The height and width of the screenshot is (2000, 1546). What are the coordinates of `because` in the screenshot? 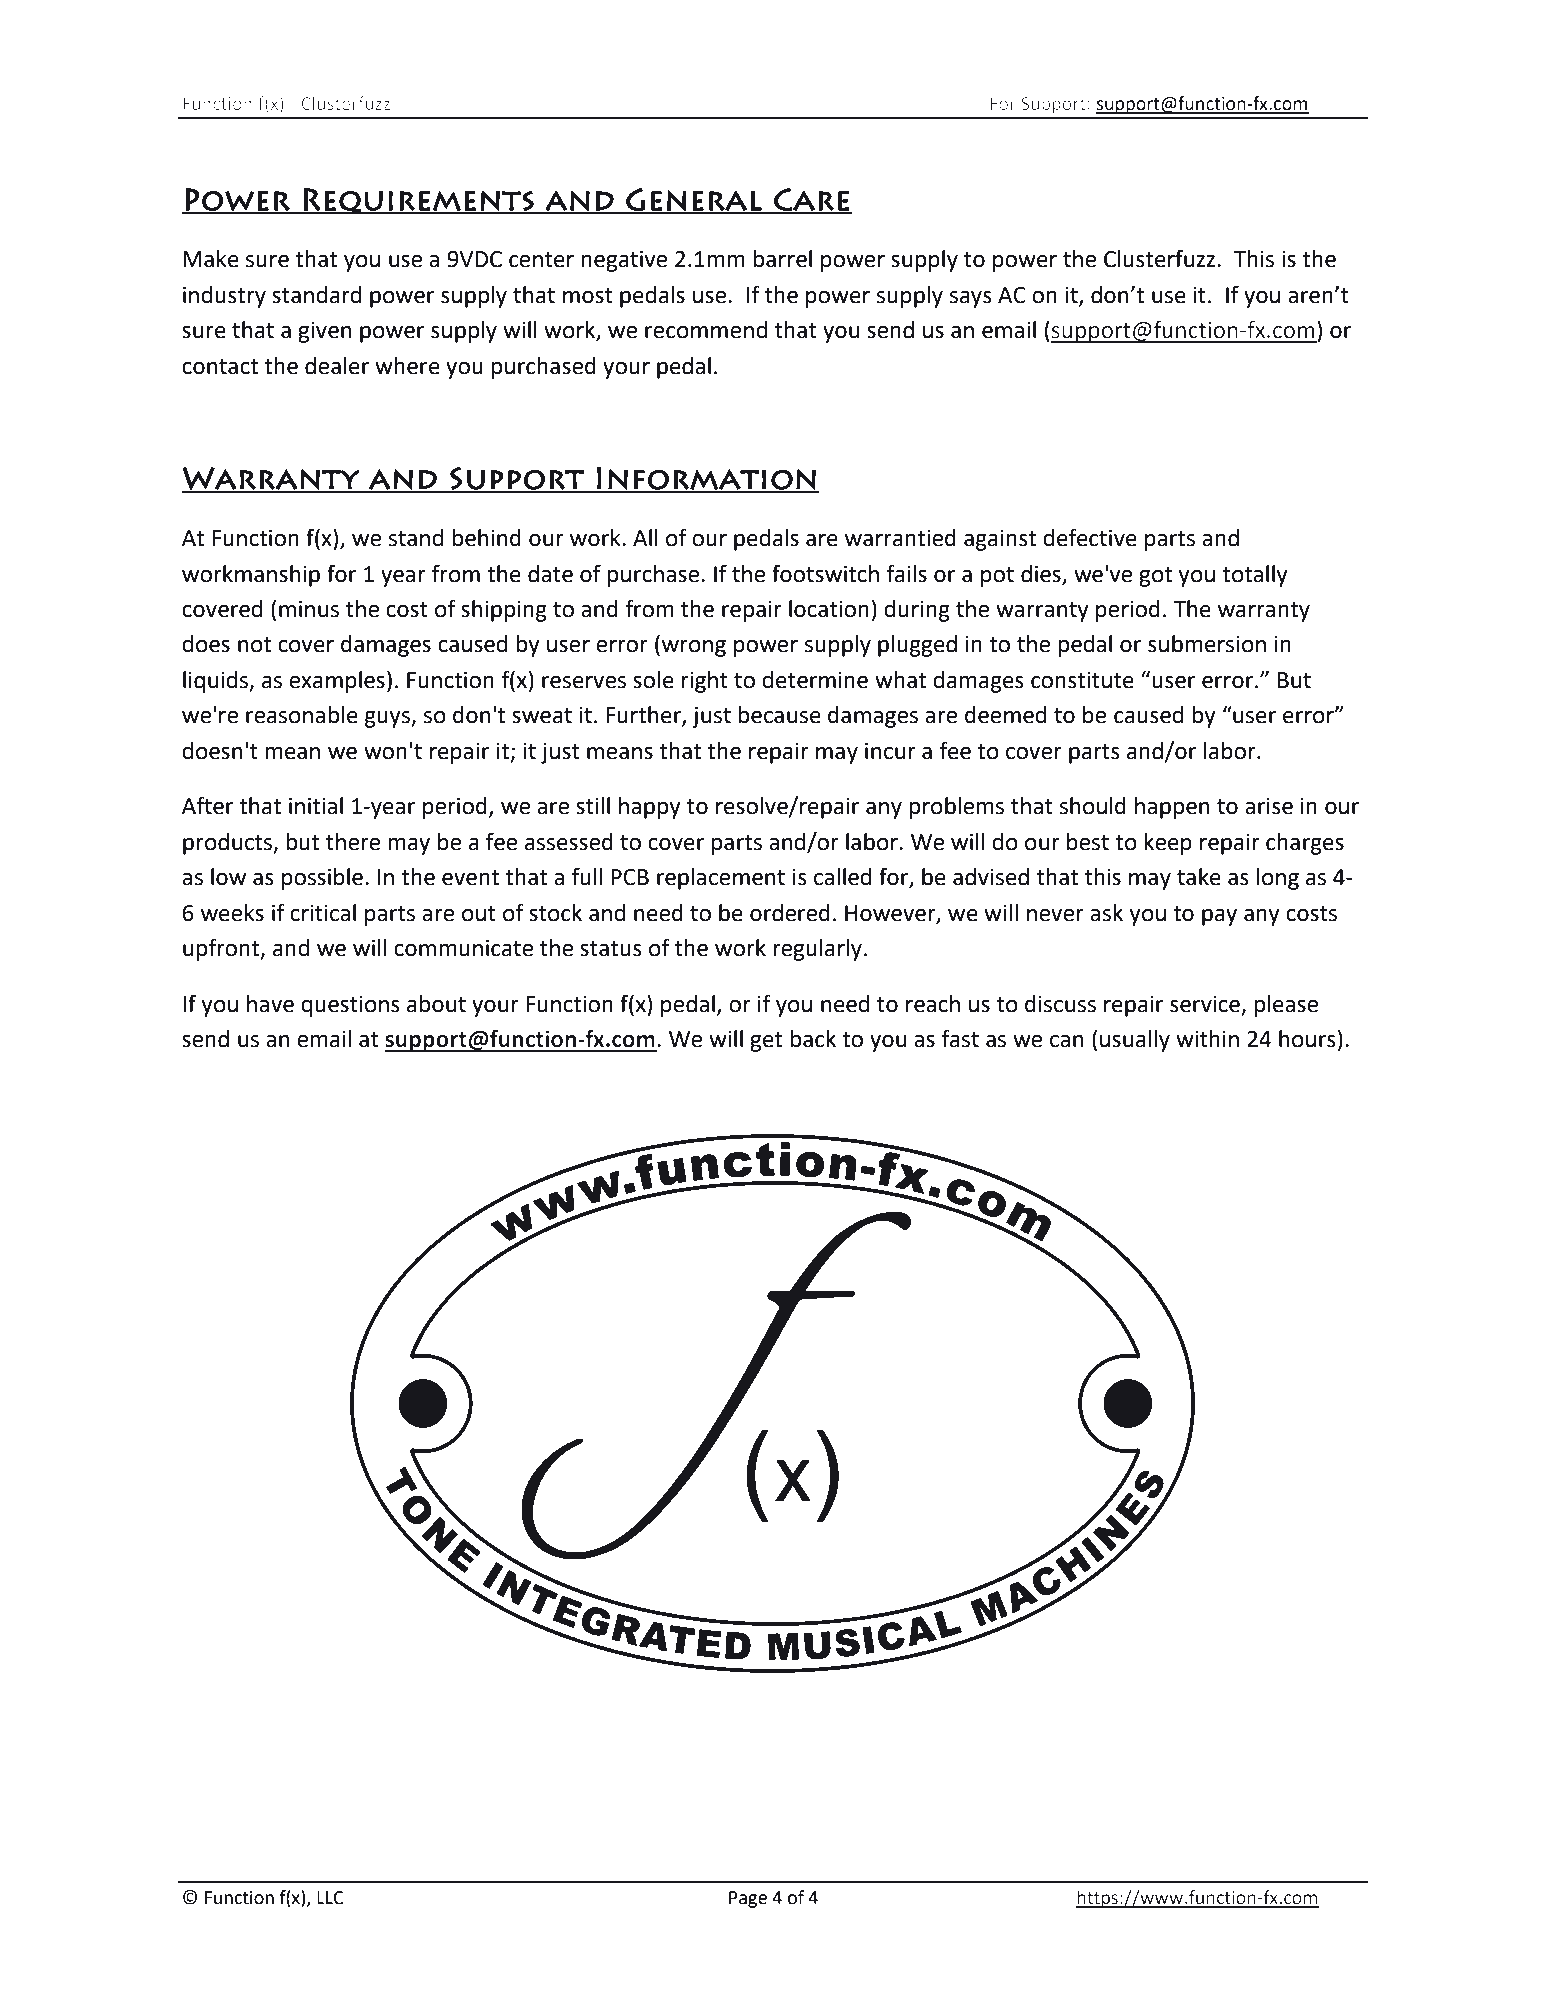 It's located at (779, 715).
